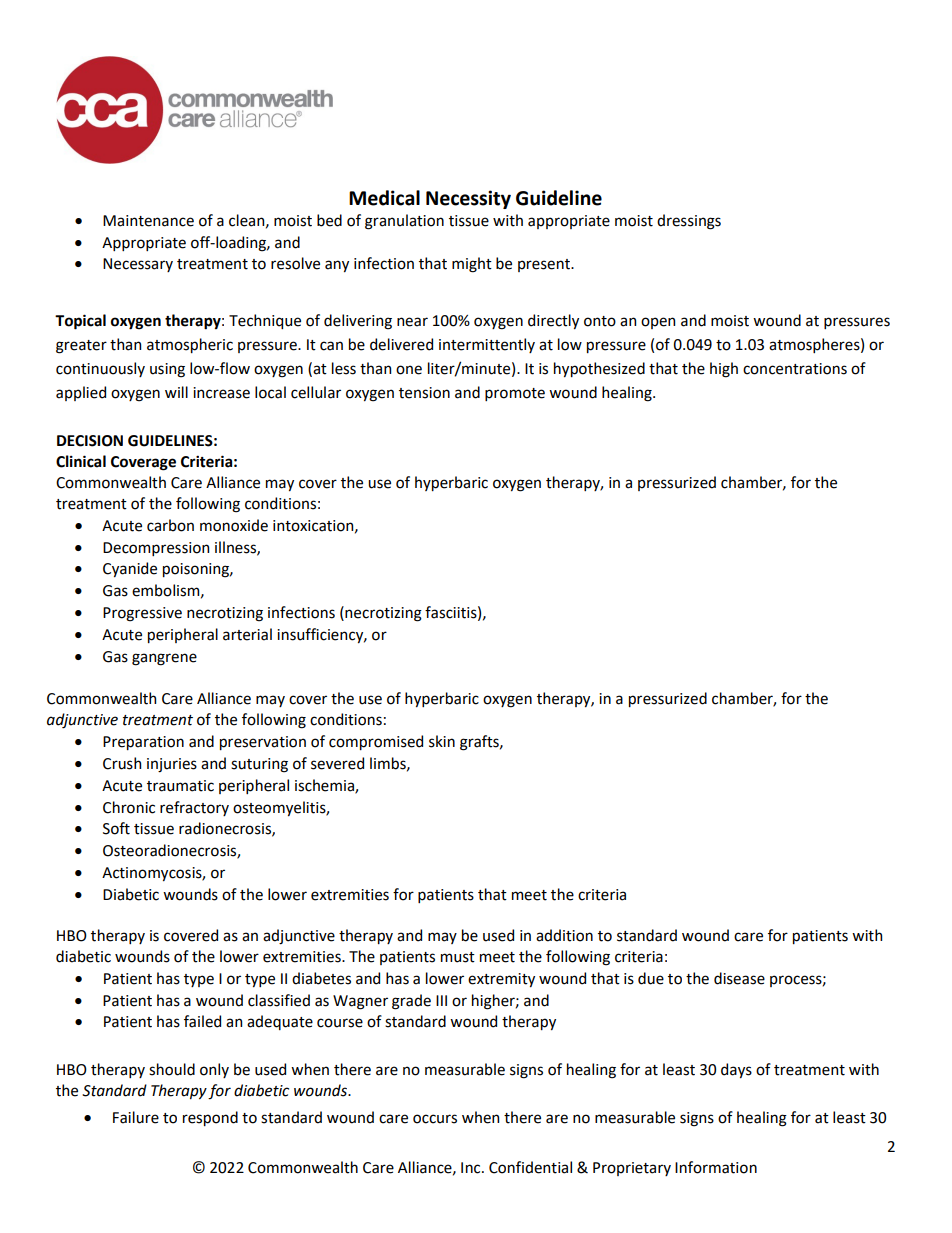 The width and height of the page is (952, 1233). What do you see at coordinates (689, 222) in the page?
I see `dressings` at bounding box center [689, 222].
